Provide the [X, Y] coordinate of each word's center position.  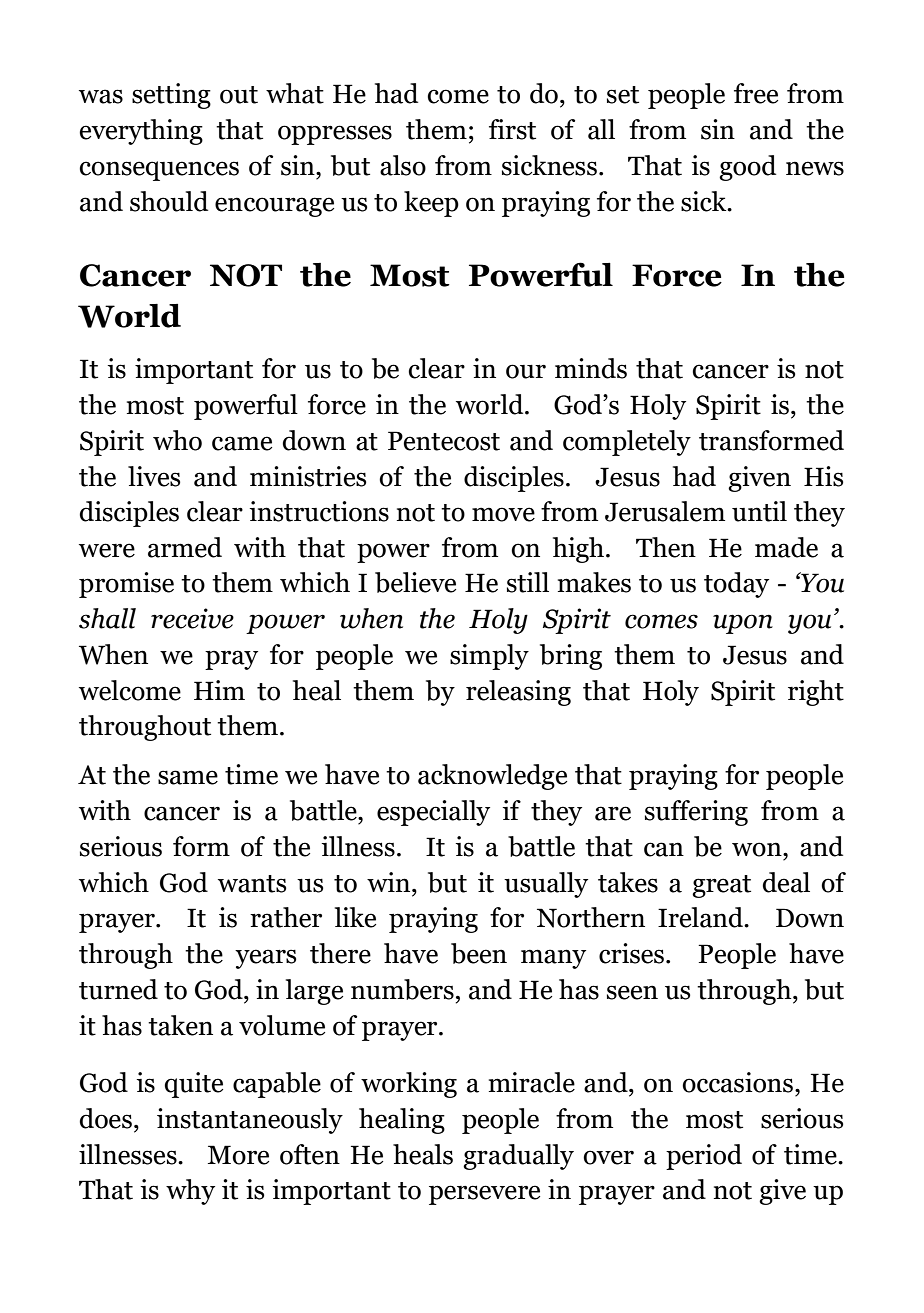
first [512, 129]
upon [743, 624]
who [177, 440]
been [479, 953]
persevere [484, 1195]
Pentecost [444, 441]
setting [171, 96]
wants [252, 884]
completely [627, 443]
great [721, 886]
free [756, 93]
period [704, 1157]
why [190, 1192]
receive [192, 618]
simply [489, 657]
